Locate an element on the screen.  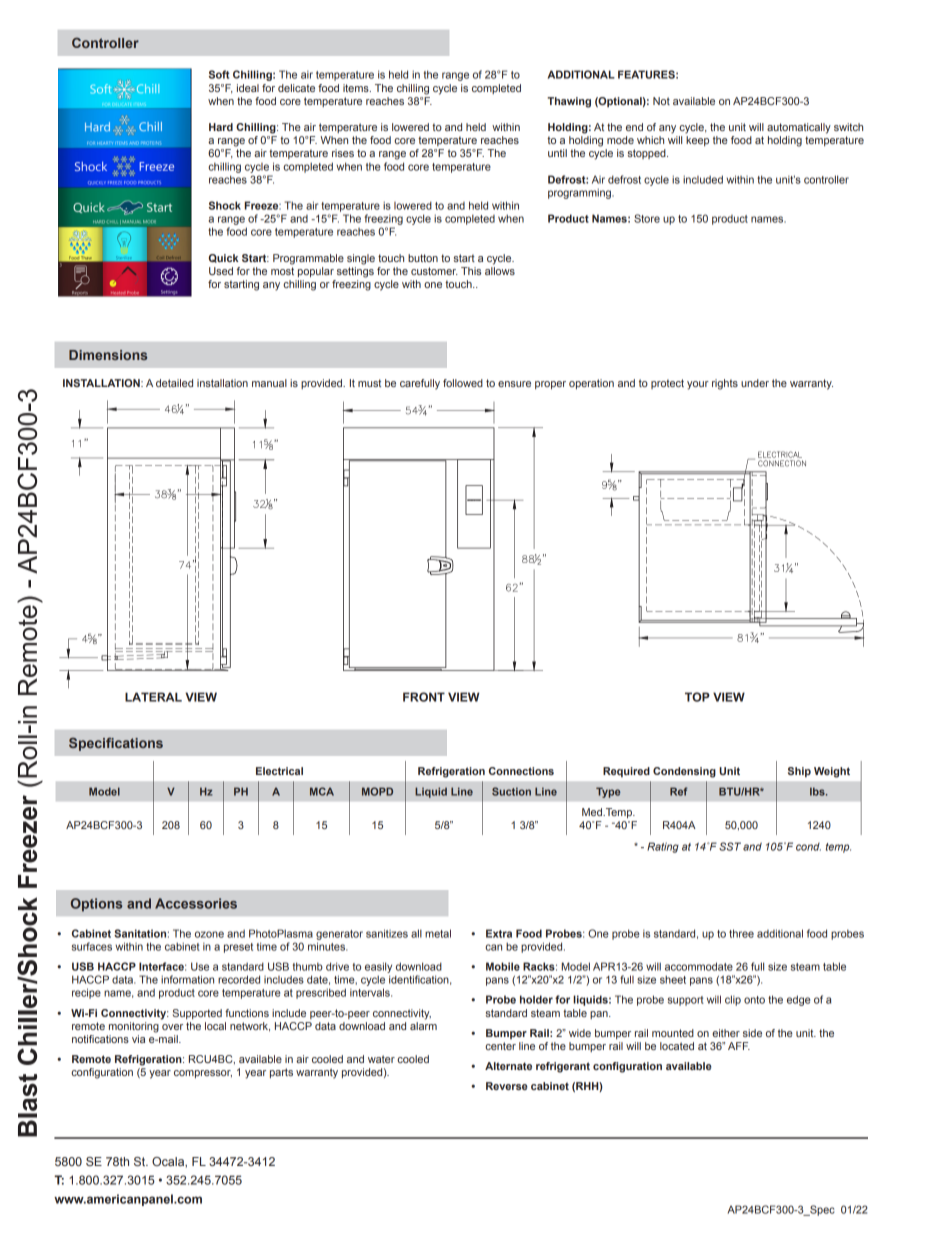
AFF is located at coordinates (739, 1046).
